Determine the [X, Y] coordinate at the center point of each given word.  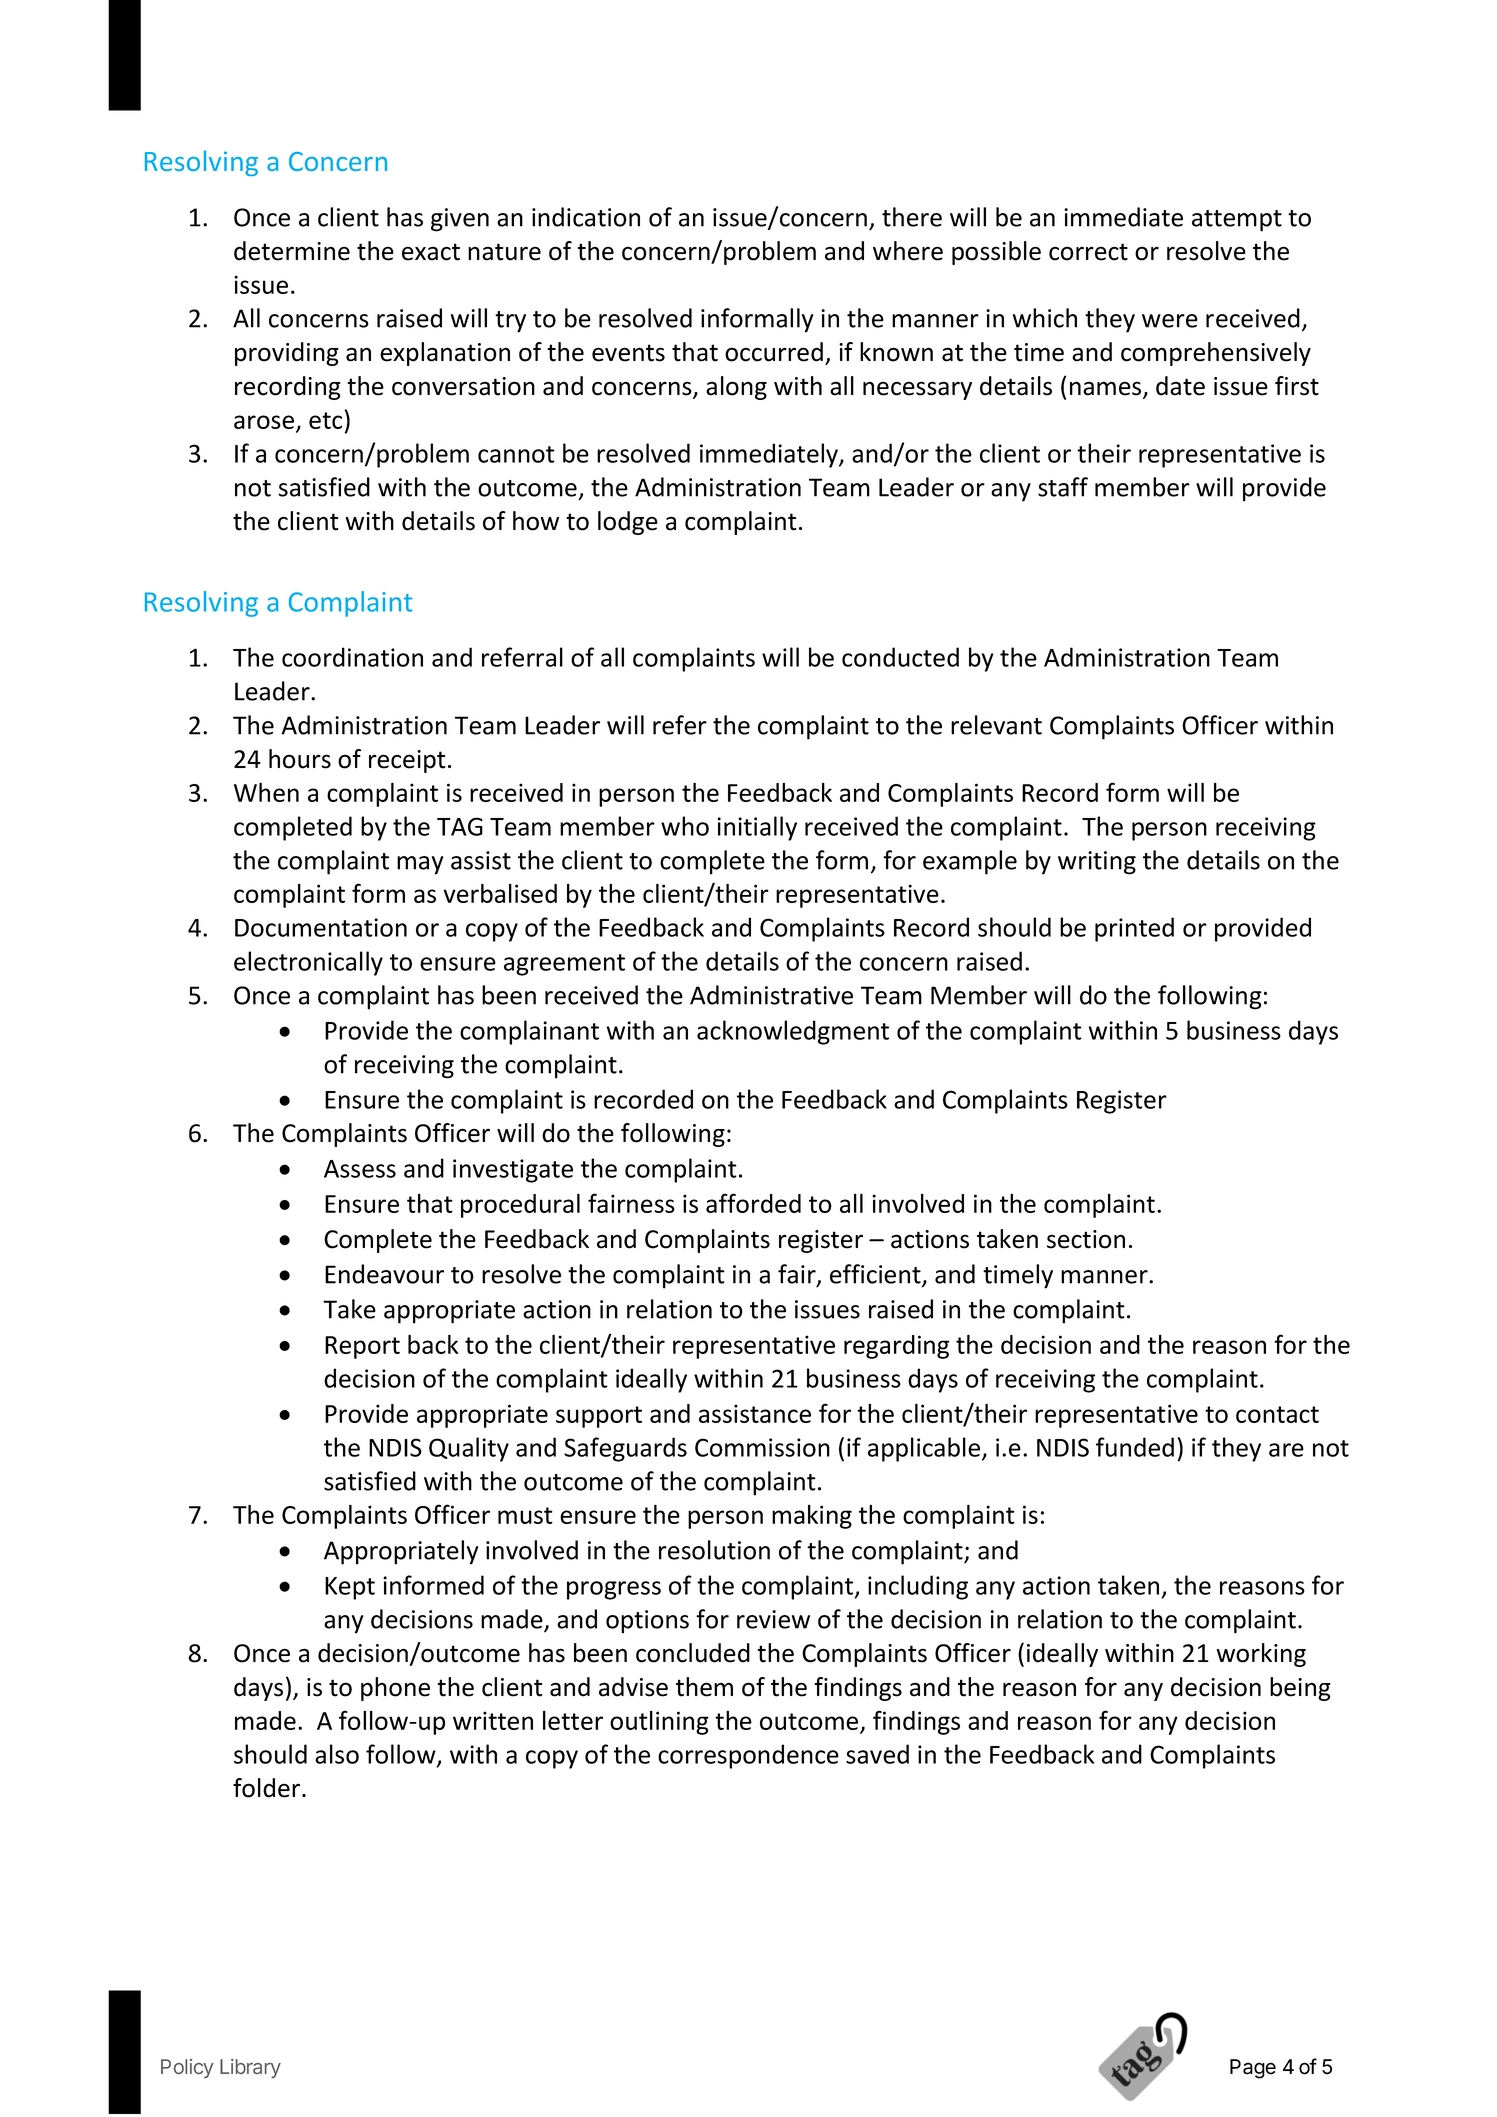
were [1170, 321]
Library [250, 2068]
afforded [753, 1203]
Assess [360, 1169]
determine [292, 251]
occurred [774, 352]
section [1086, 1239]
